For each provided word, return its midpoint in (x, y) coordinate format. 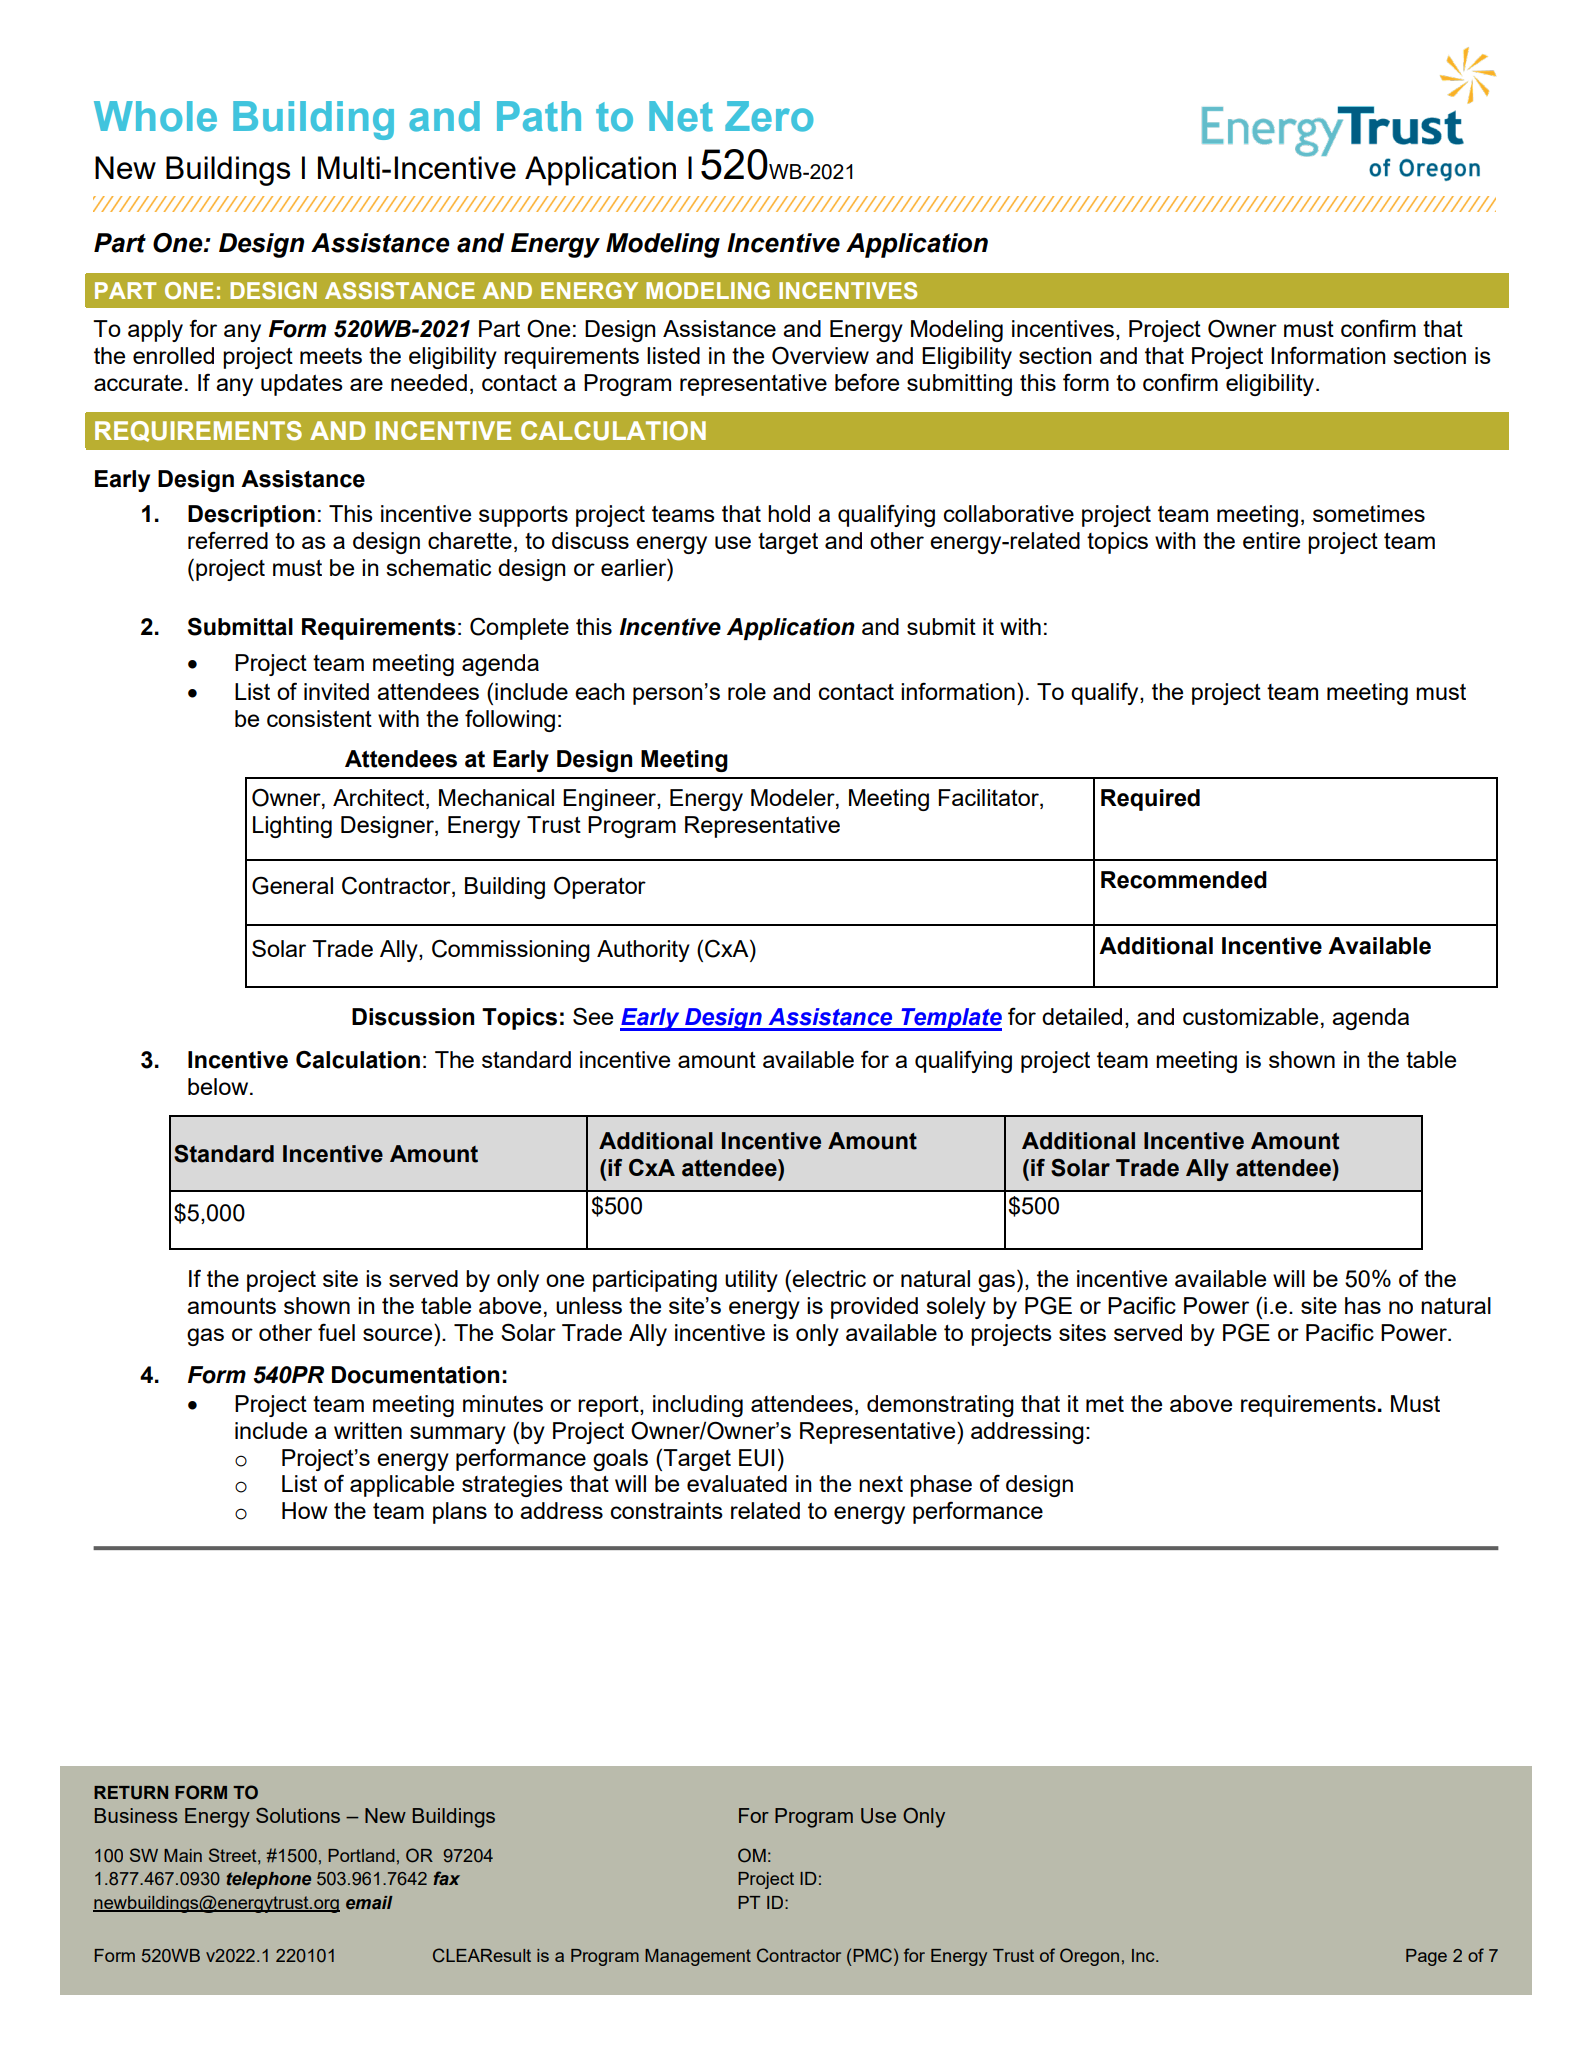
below (219, 1086)
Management (698, 1957)
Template (950, 1019)
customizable (1250, 1016)
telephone (269, 1880)
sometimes (1369, 513)
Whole (155, 116)
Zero (769, 116)
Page (1426, 1957)
